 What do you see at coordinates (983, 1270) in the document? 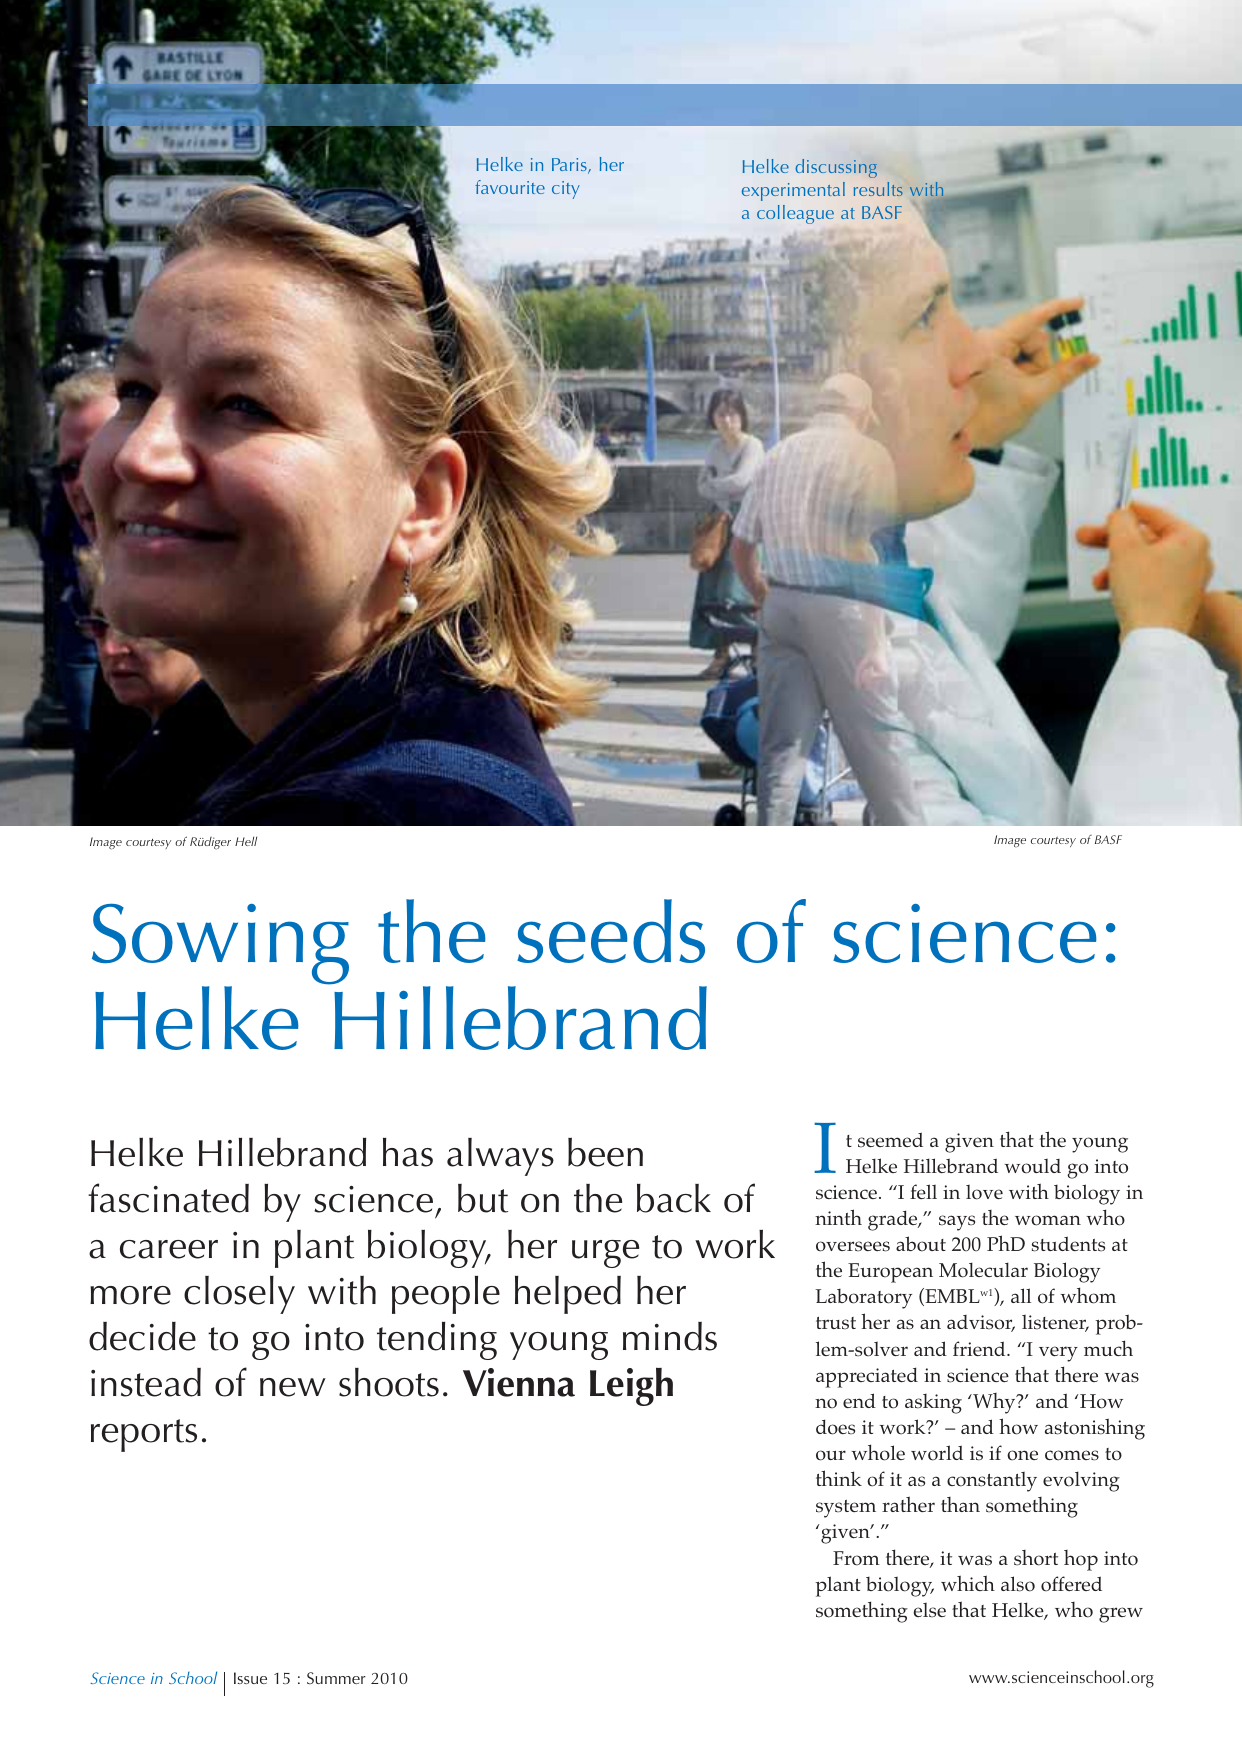
I see `Molecular` at bounding box center [983, 1270].
